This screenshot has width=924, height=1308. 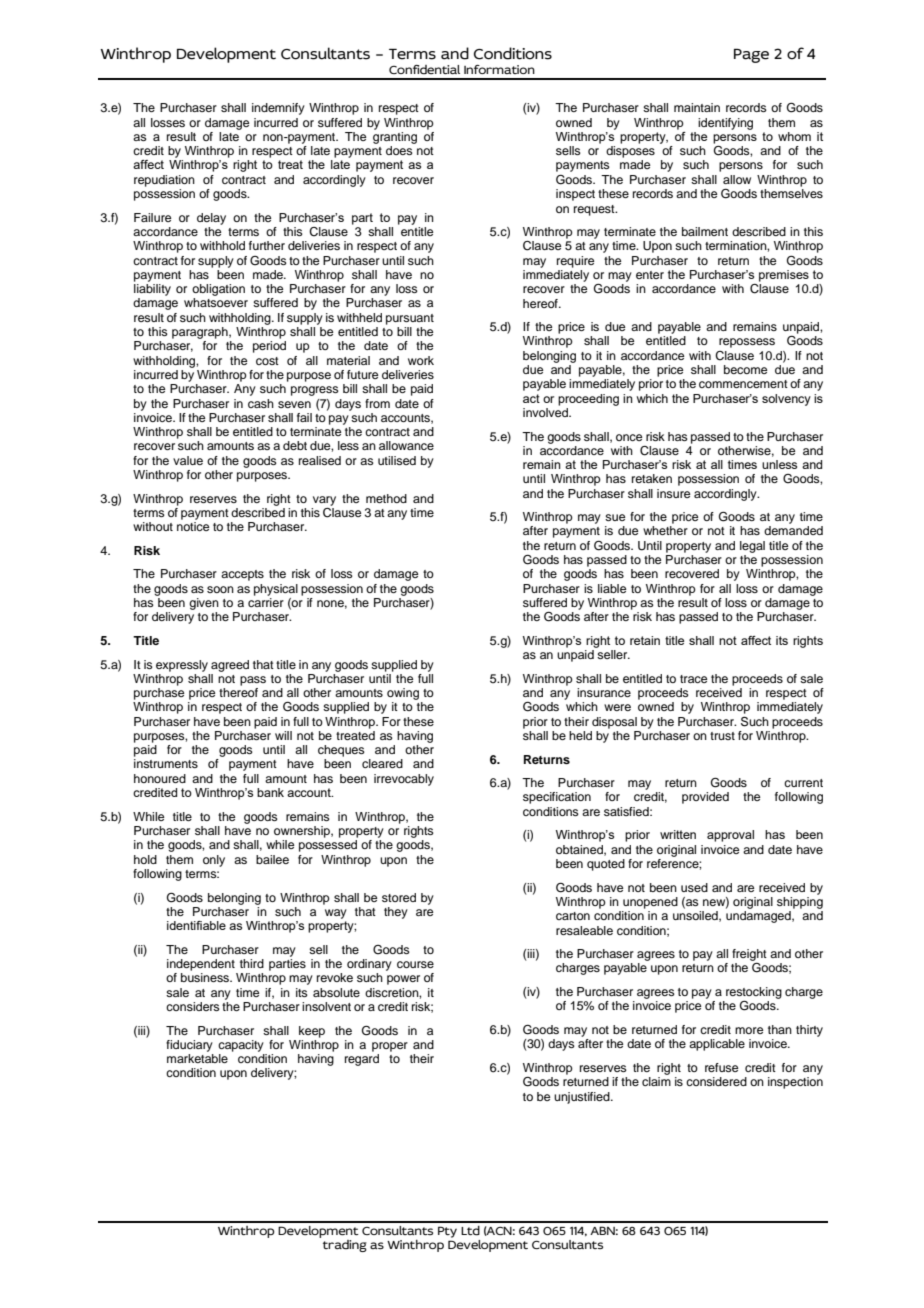 What do you see at coordinates (230, 666) in the screenshot?
I see `agreed` at bounding box center [230, 666].
